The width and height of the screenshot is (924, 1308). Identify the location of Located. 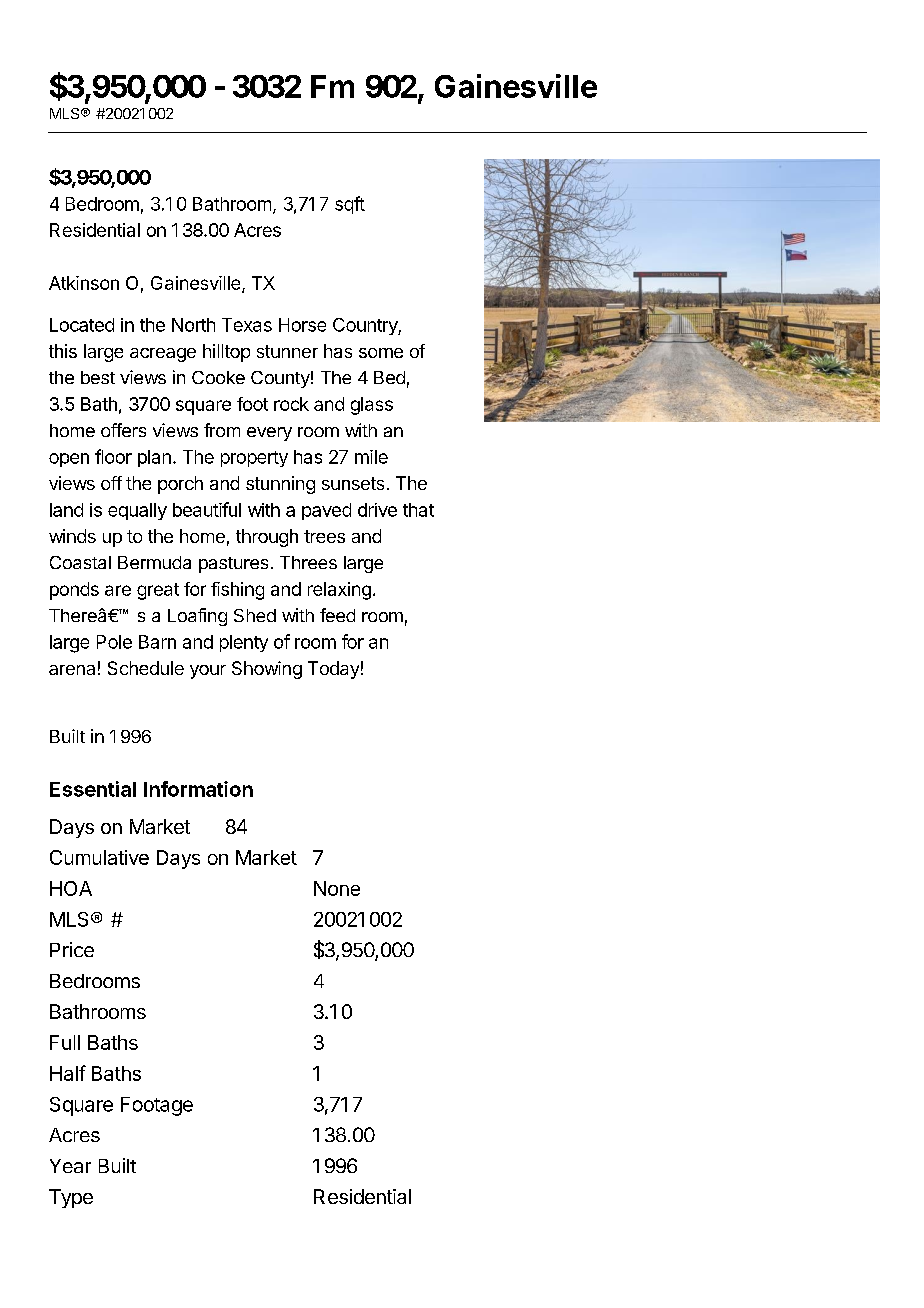
(82, 325).
